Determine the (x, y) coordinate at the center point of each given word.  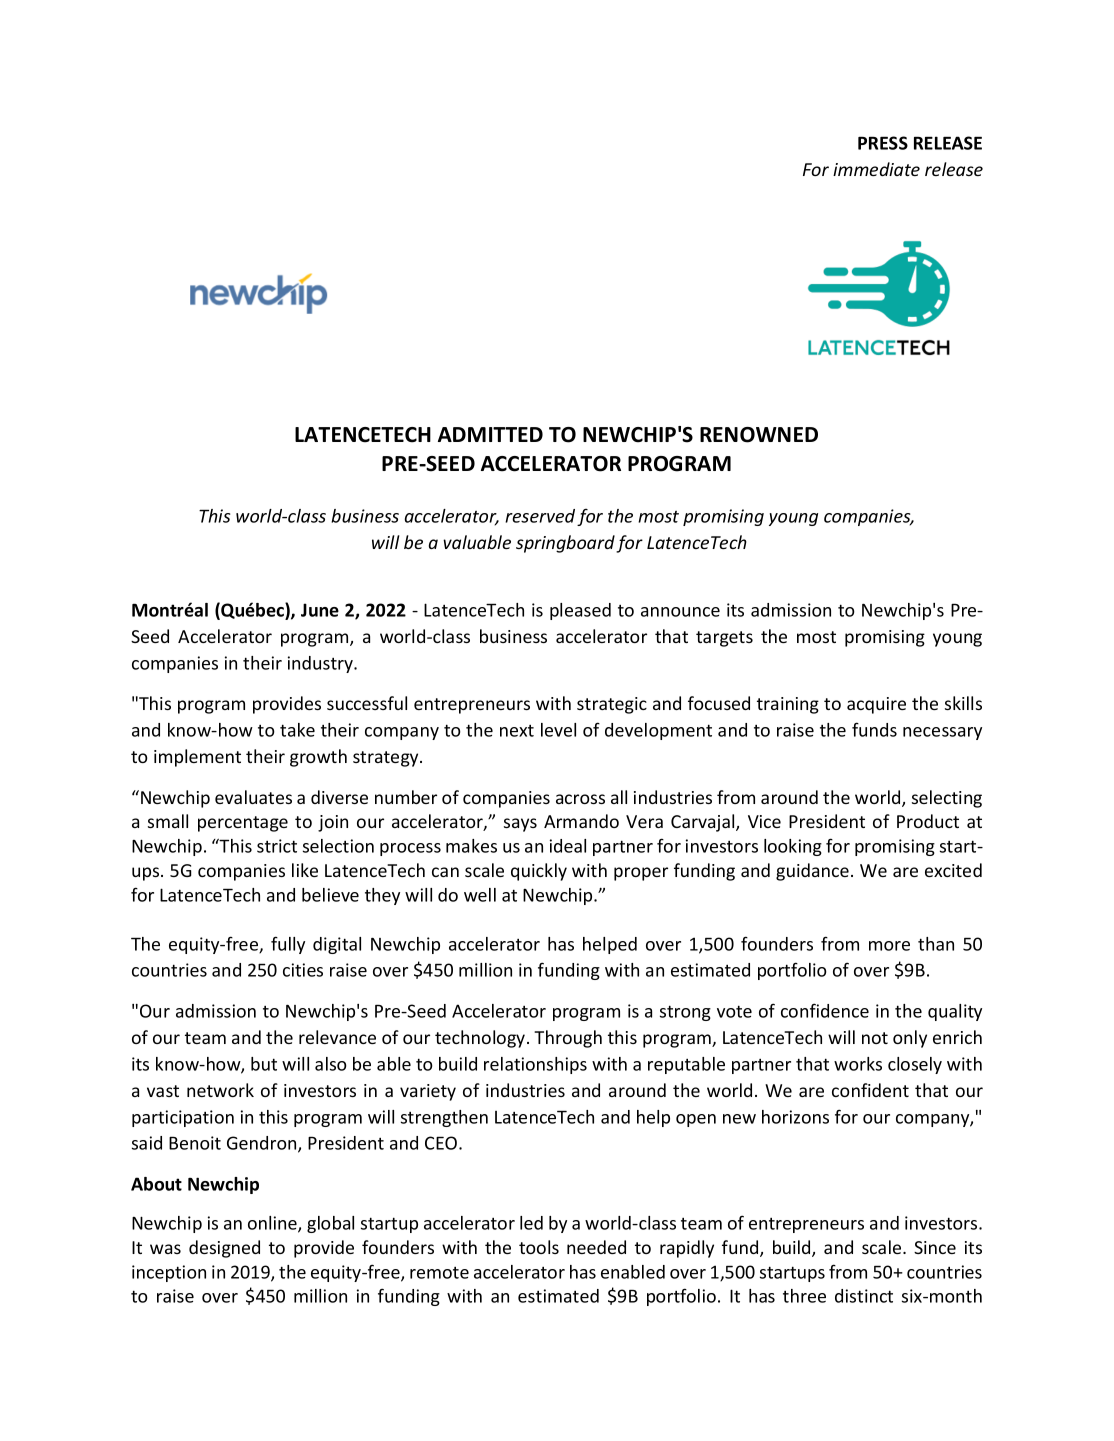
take (297, 730)
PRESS (883, 143)
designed (224, 1249)
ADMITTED (490, 434)
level (558, 730)
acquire (876, 705)
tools (539, 1247)
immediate (876, 169)
